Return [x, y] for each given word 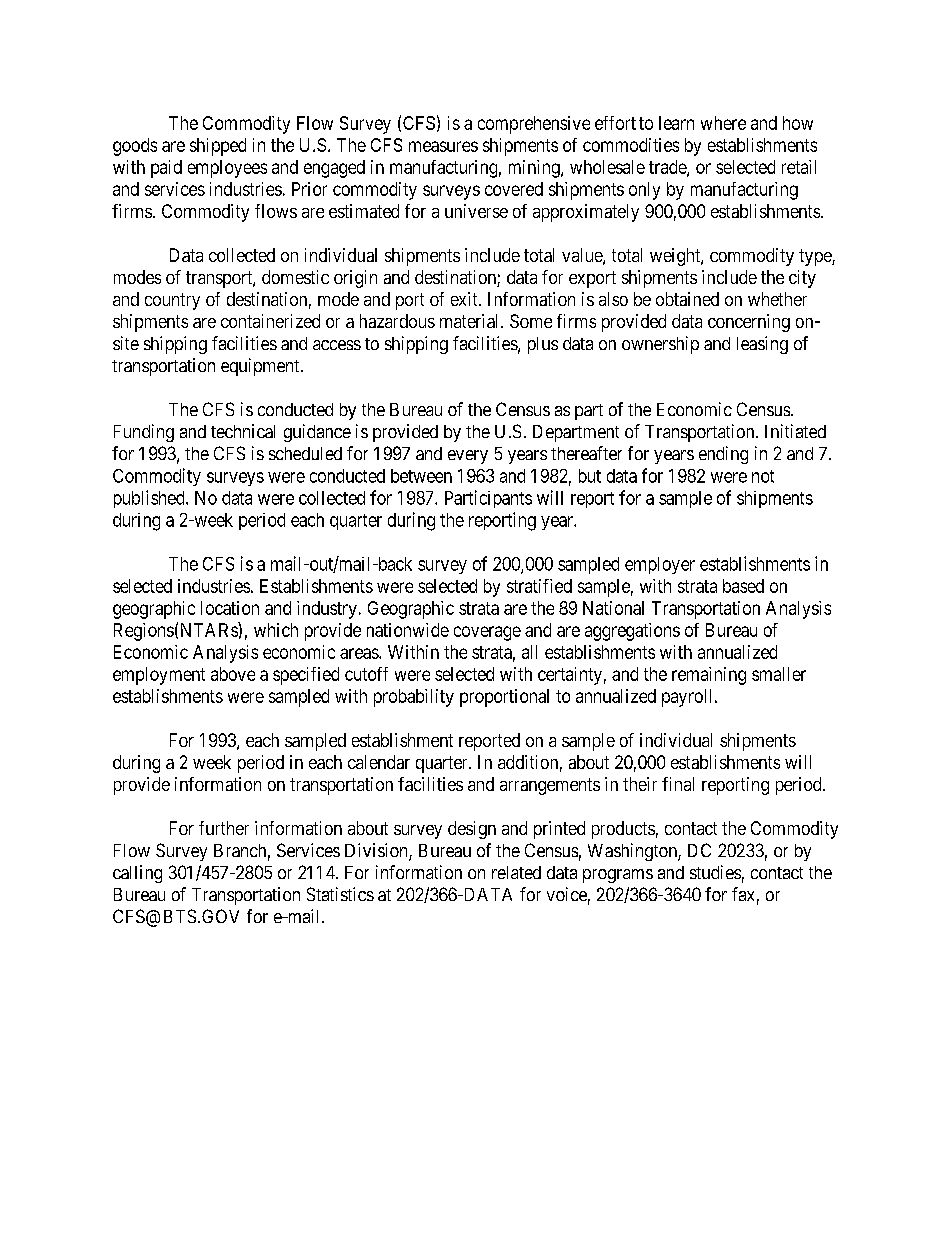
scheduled [305, 453]
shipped [218, 147]
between [421, 476]
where [723, 123]
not [763, 476]
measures [443, 146]
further [224, 828]
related [516, 872]
